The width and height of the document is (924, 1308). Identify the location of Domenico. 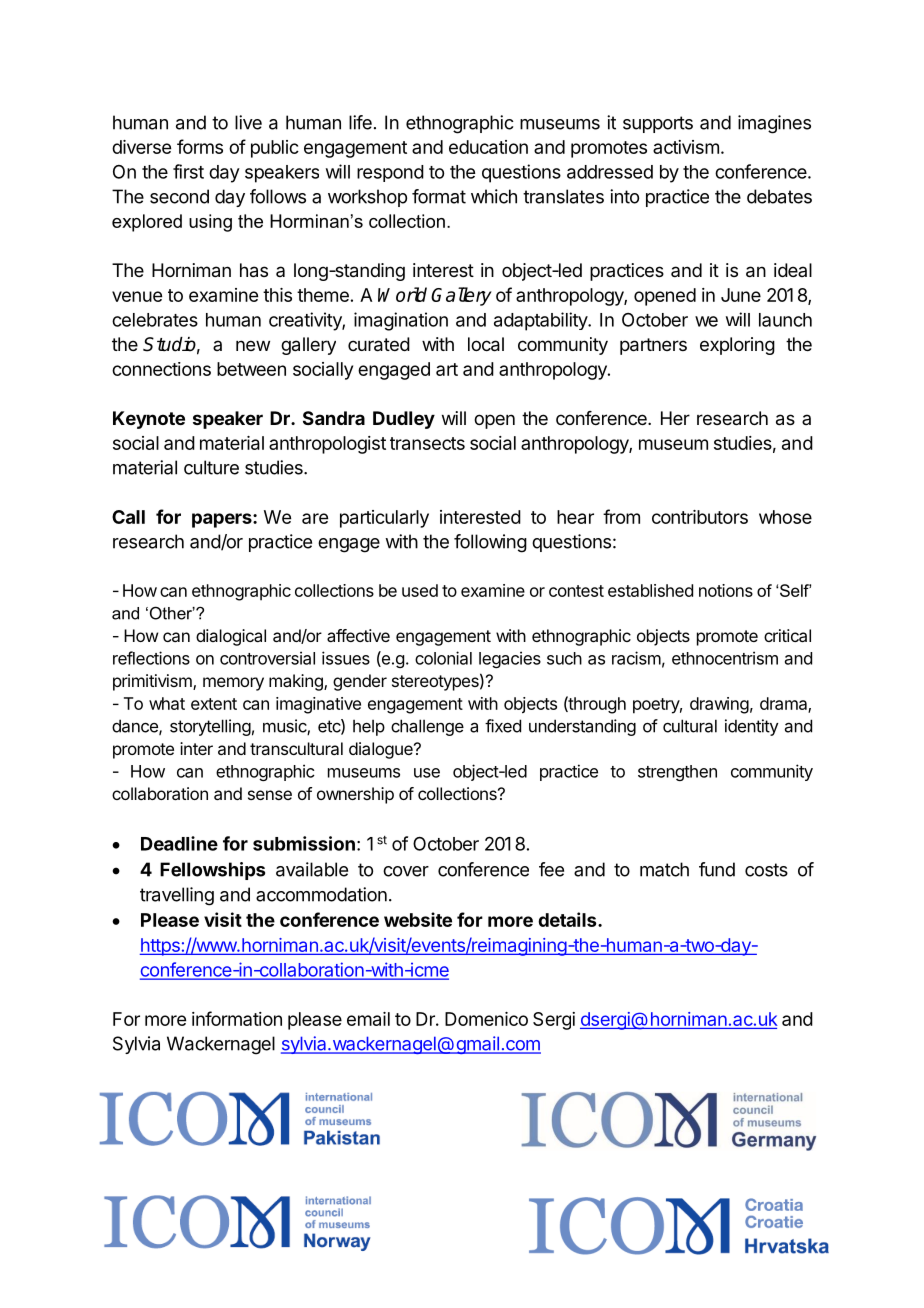
(486, 1019).
